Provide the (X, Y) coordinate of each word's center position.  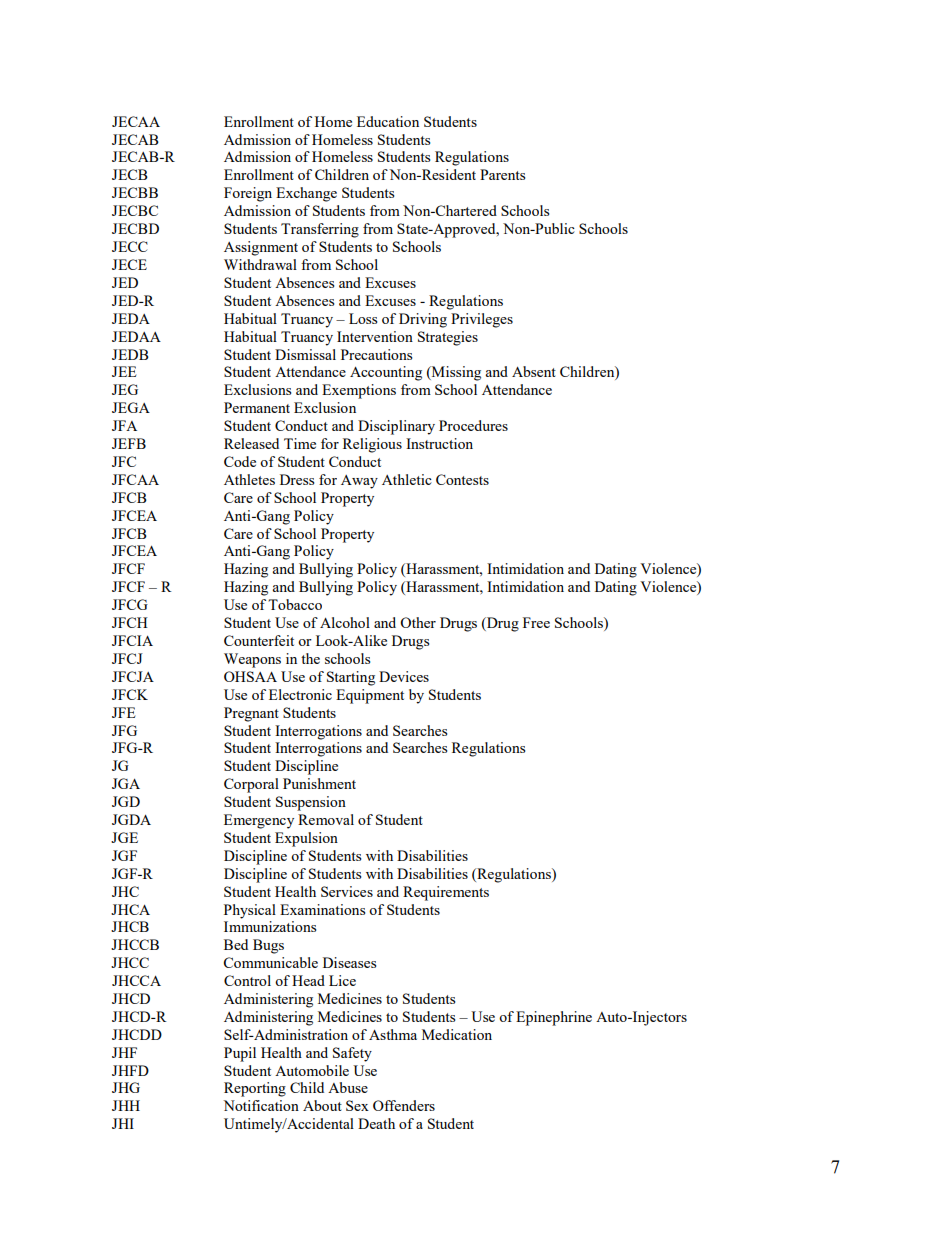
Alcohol (345, 622)
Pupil (240, 1054)
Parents (502, 174)
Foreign (248, 194)
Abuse (348, 1087)
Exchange (306, 194)
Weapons (252, 660)
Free (536, 622)
